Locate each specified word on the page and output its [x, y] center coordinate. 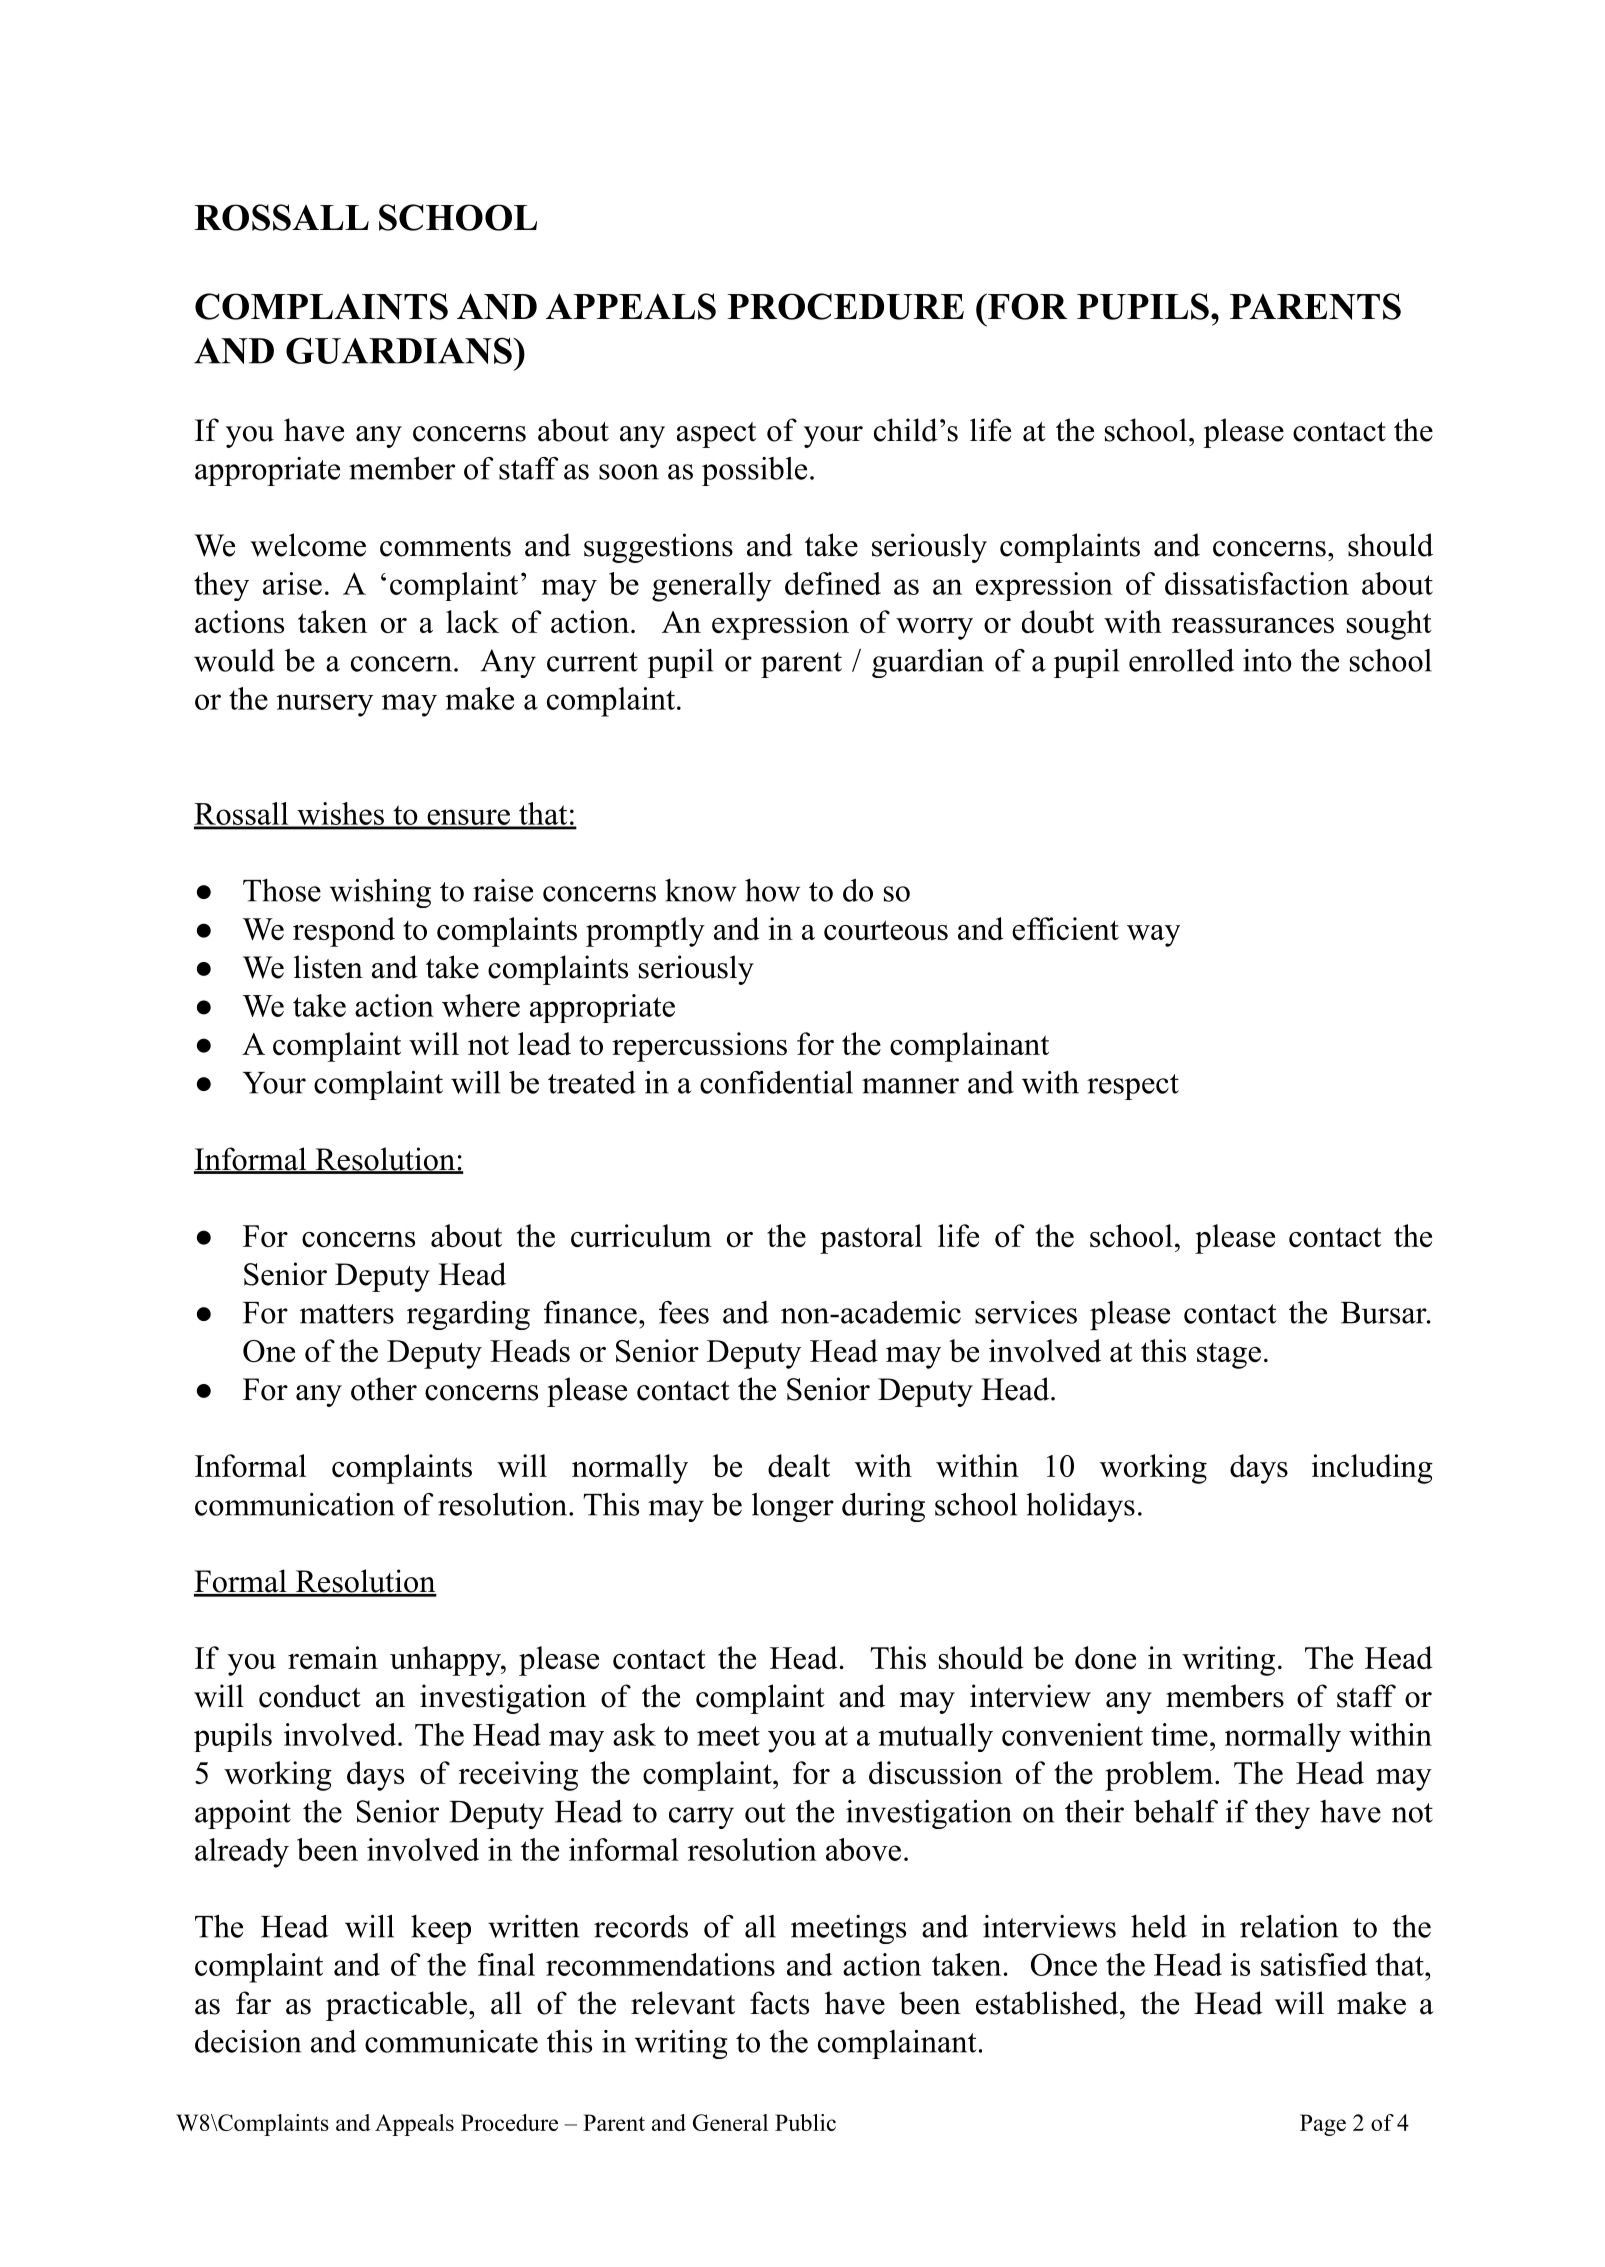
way [1153, 936]
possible [754, 471]
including [1372, 1469]
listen [328, 967]
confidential [776, 1082]
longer [793, 1507]
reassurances [1253, 625]
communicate [451, 2041]
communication [295, 1504]
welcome [308, 545]
